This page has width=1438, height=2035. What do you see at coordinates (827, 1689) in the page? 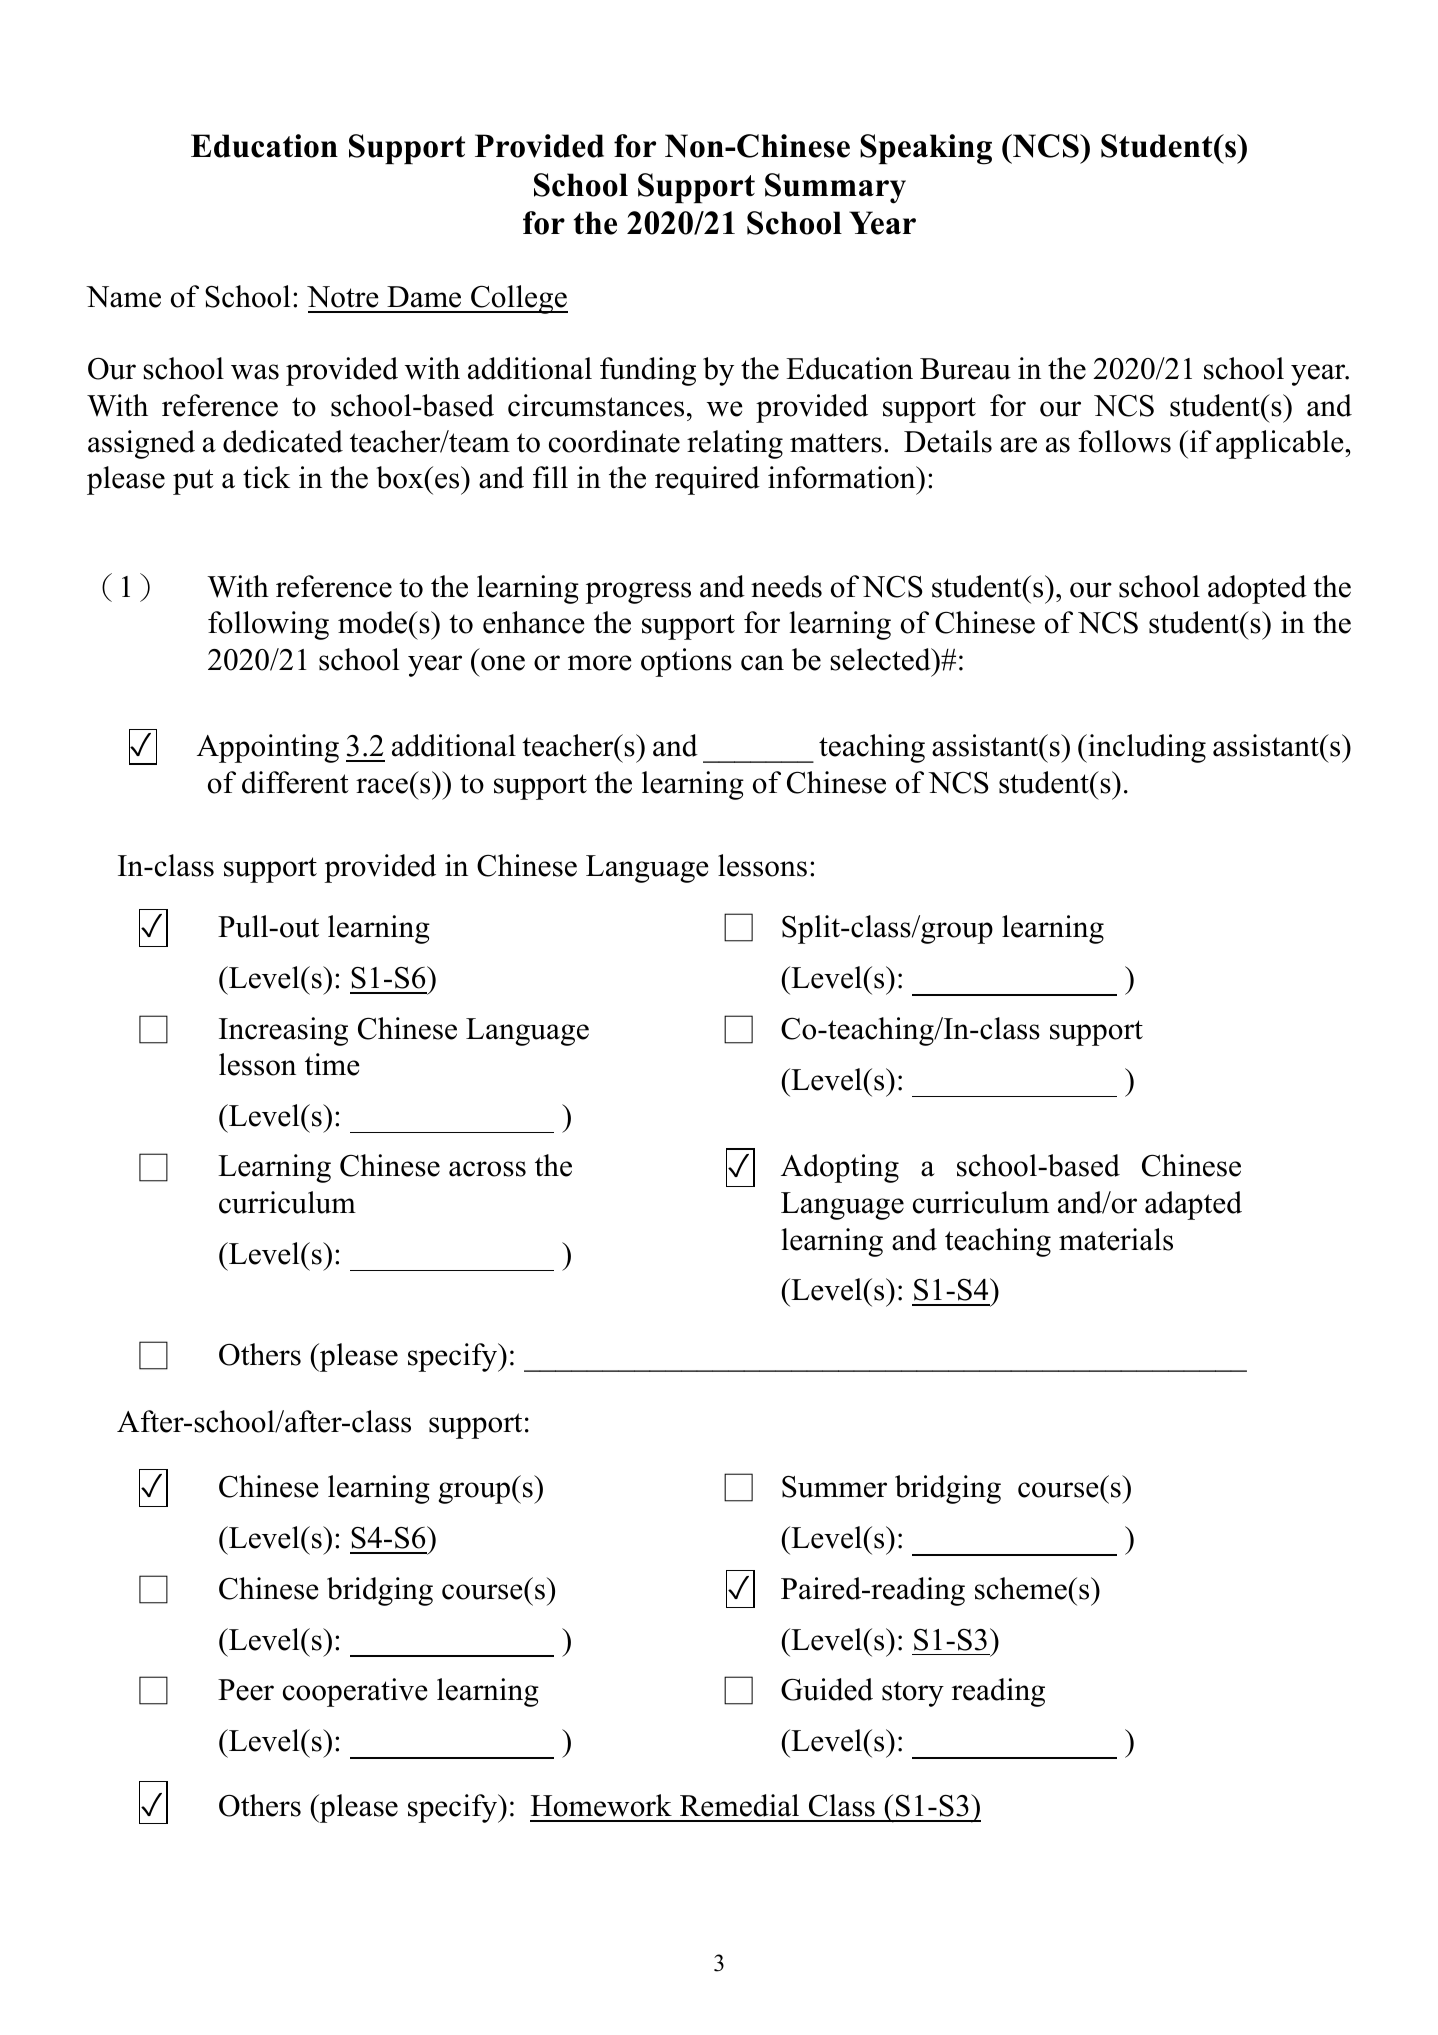
I see `Guided` at bounding box center [827, 1689].
